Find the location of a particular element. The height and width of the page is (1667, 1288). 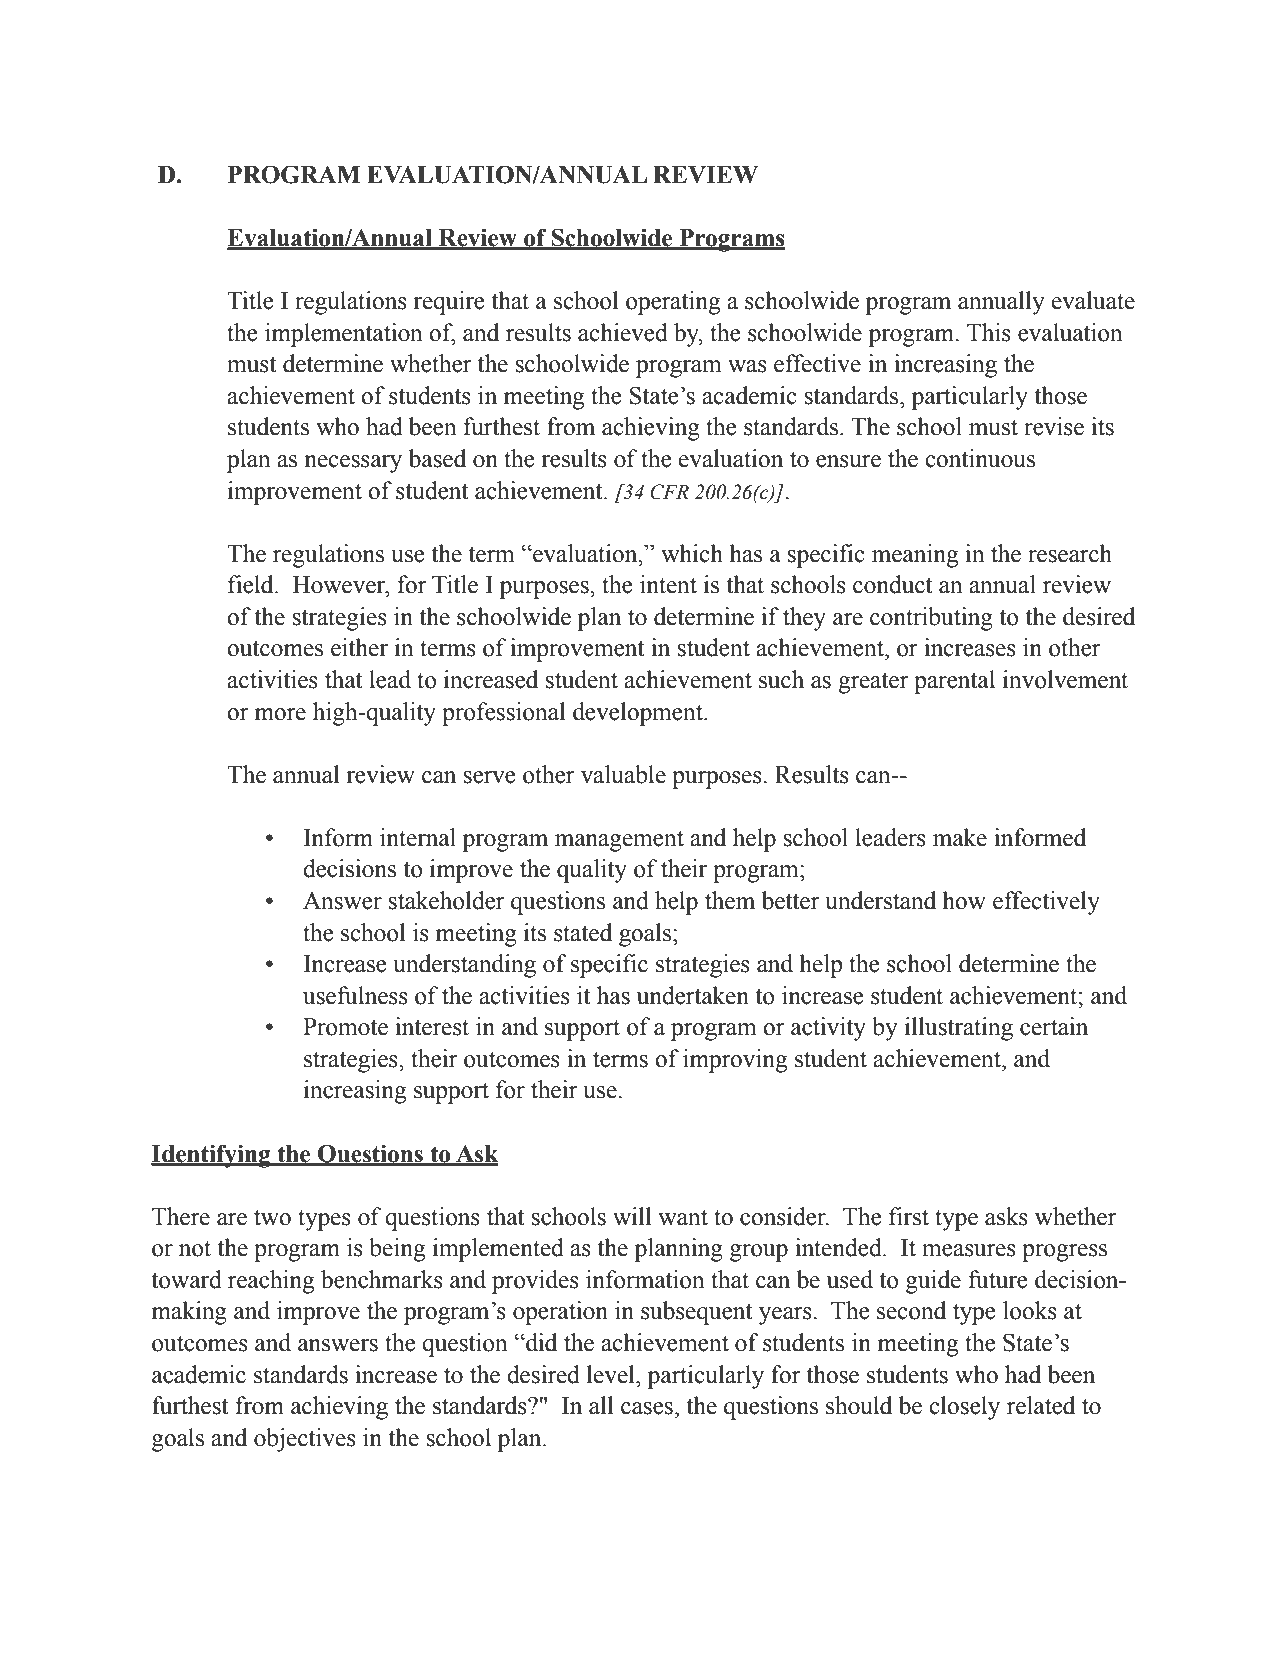

achieved is located at coordinates (623, 332).
